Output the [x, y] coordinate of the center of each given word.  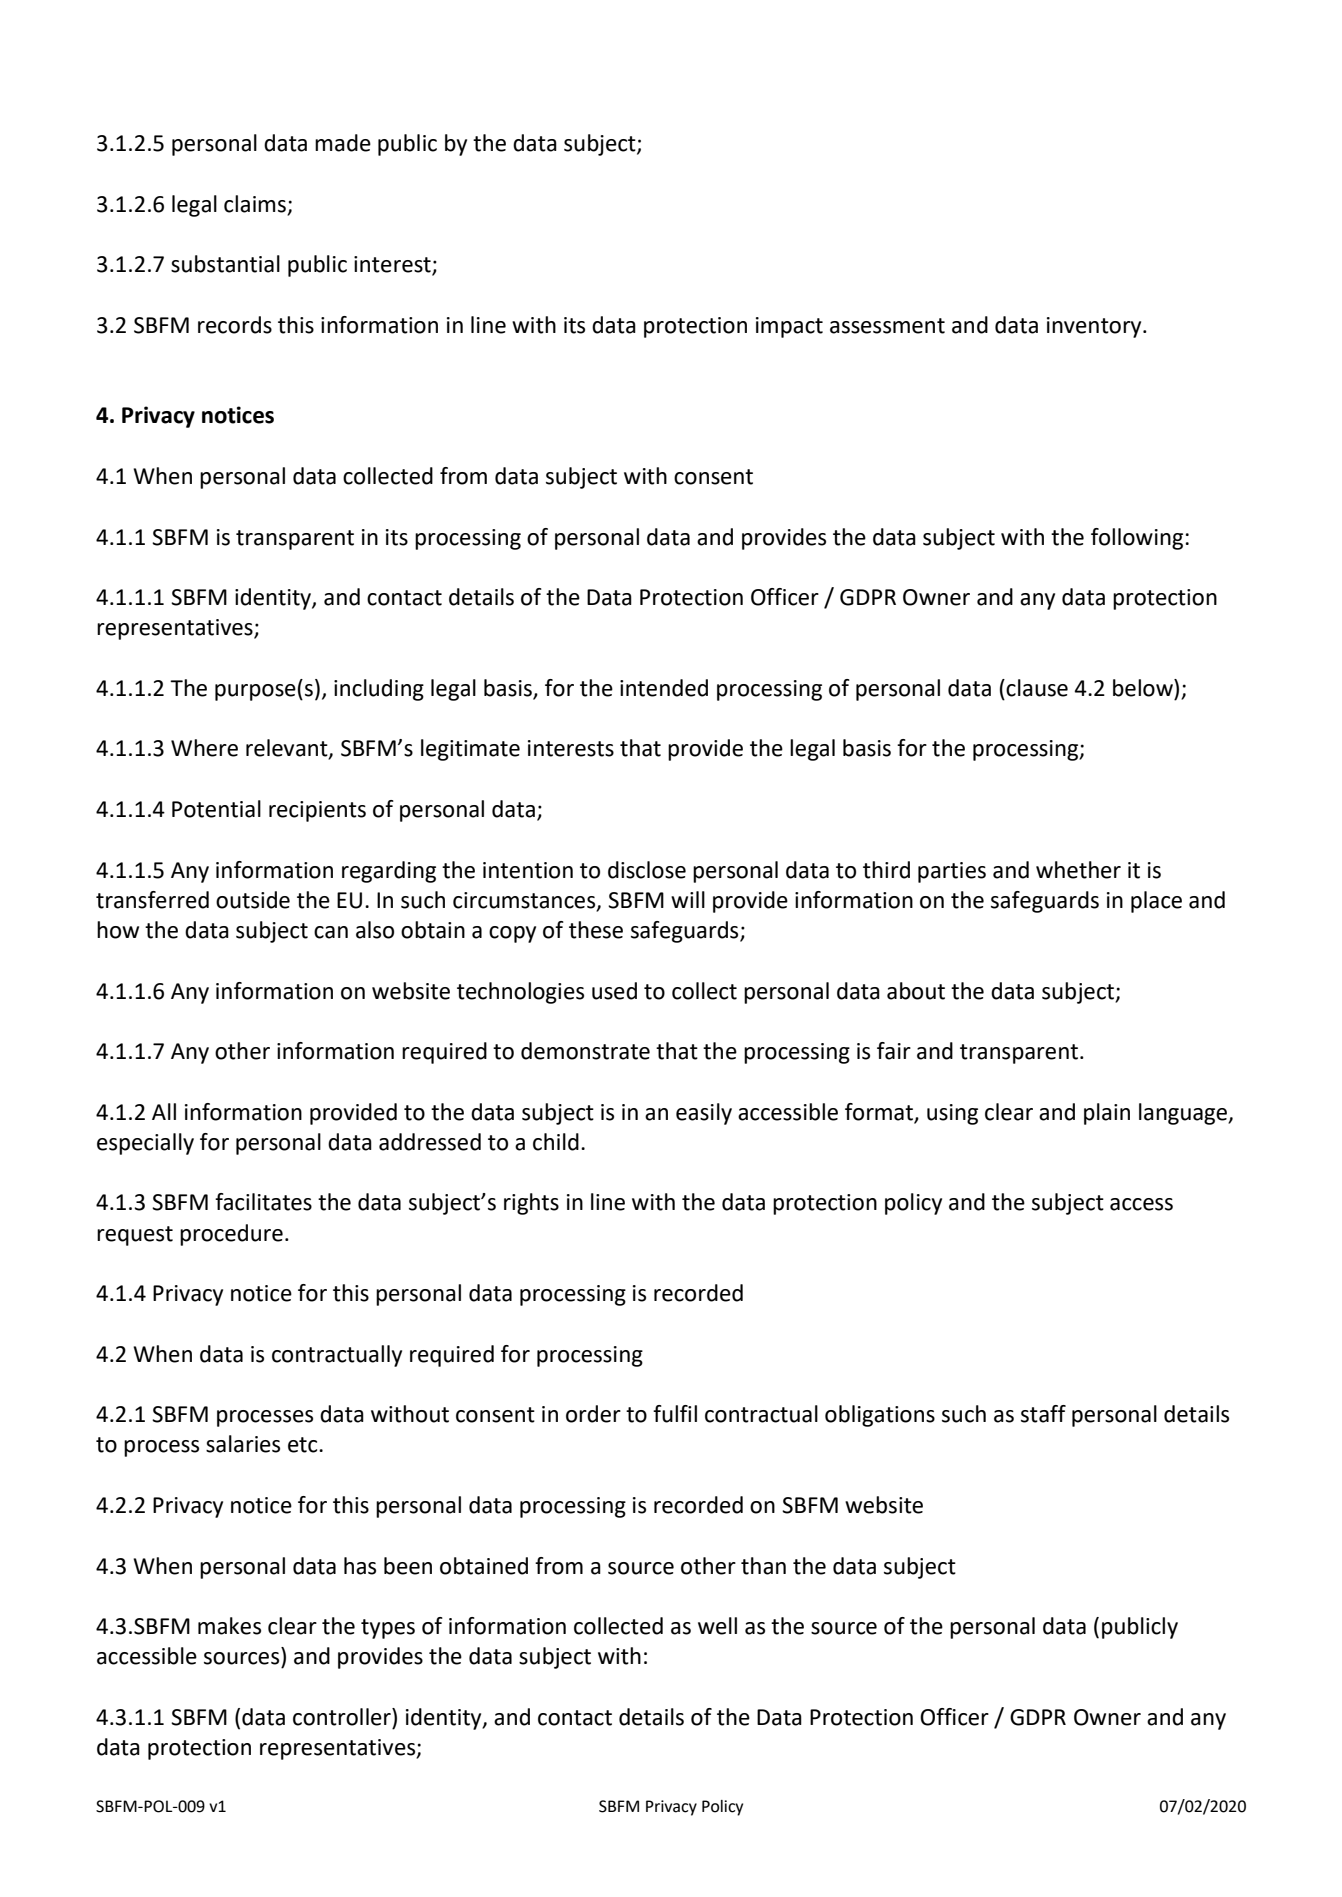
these [596, 930]
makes [229, 1626]
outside [253, 900]
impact [789, 327]
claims [255, 204]
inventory [1095, 327]
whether [1078, 870]
